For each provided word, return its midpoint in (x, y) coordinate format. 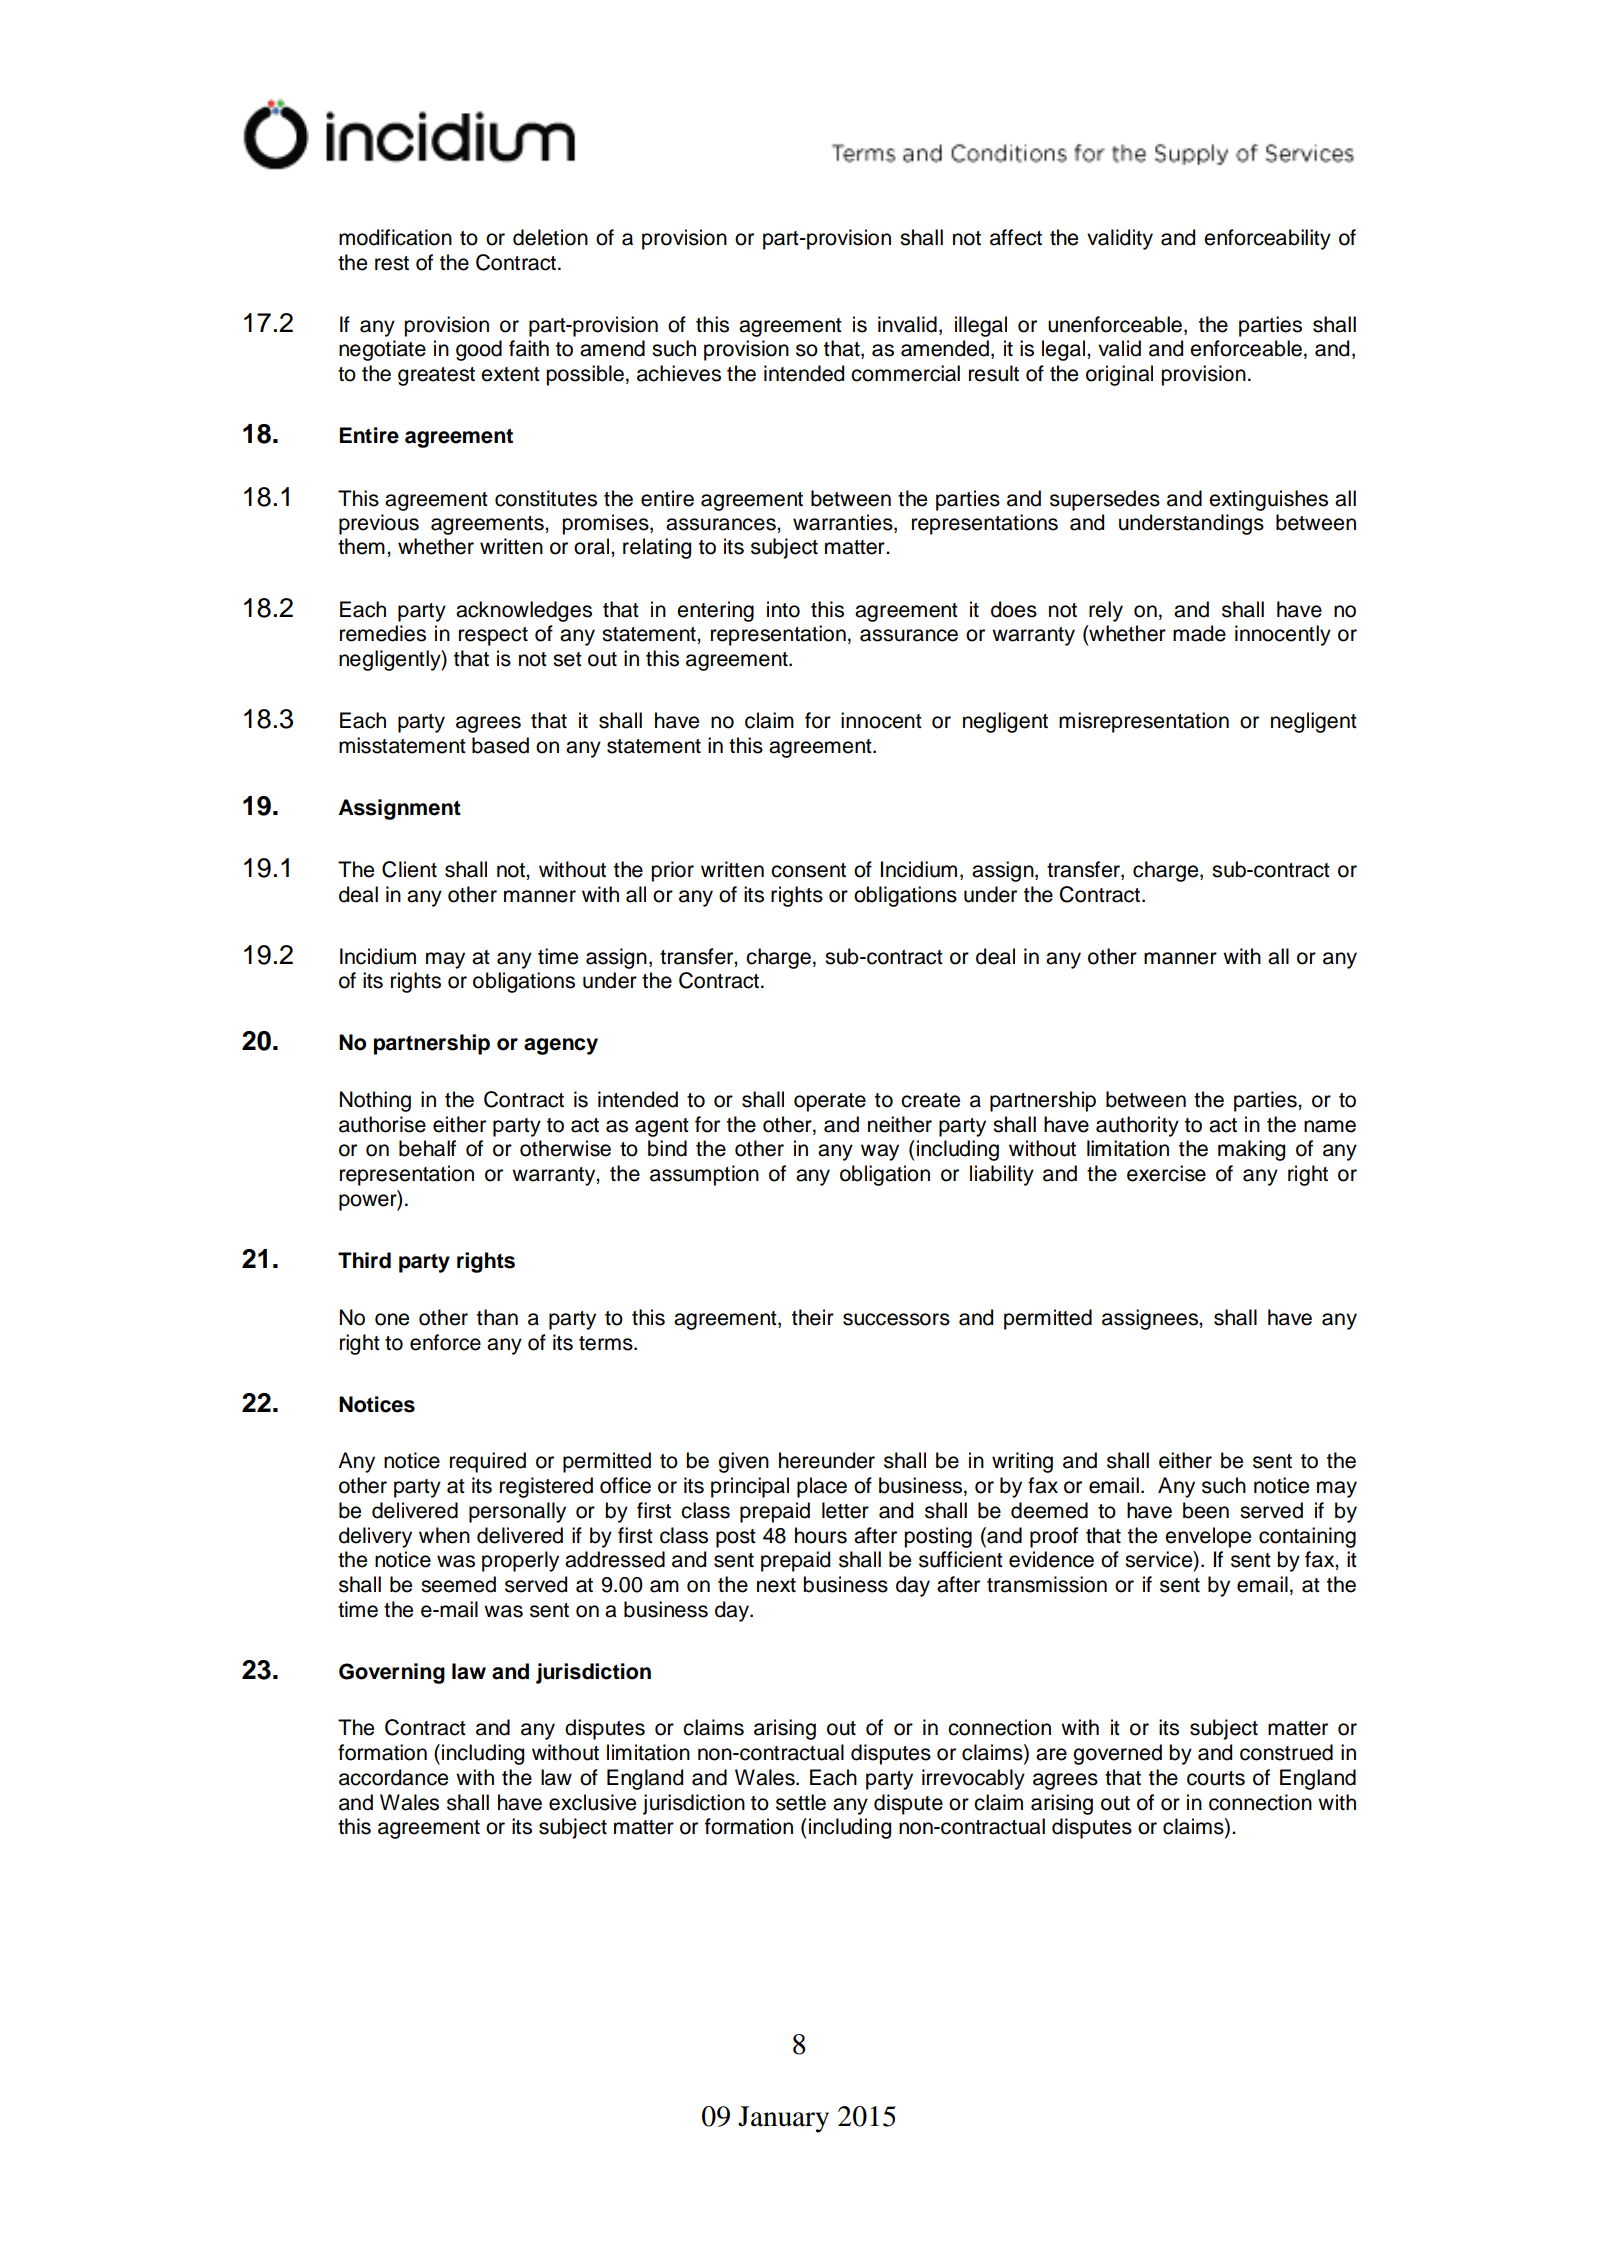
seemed (458, 1584)
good (479, 350)
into (783, 609)
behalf (427, 1148)
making (1251, 1150)
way (880, 1152)
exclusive (592, 1802)
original (1119, 375)
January (783, 2119)
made (1199, 633)
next (776, 1585)
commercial (905, 373)
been (1206, 1510)
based (500, 745)
